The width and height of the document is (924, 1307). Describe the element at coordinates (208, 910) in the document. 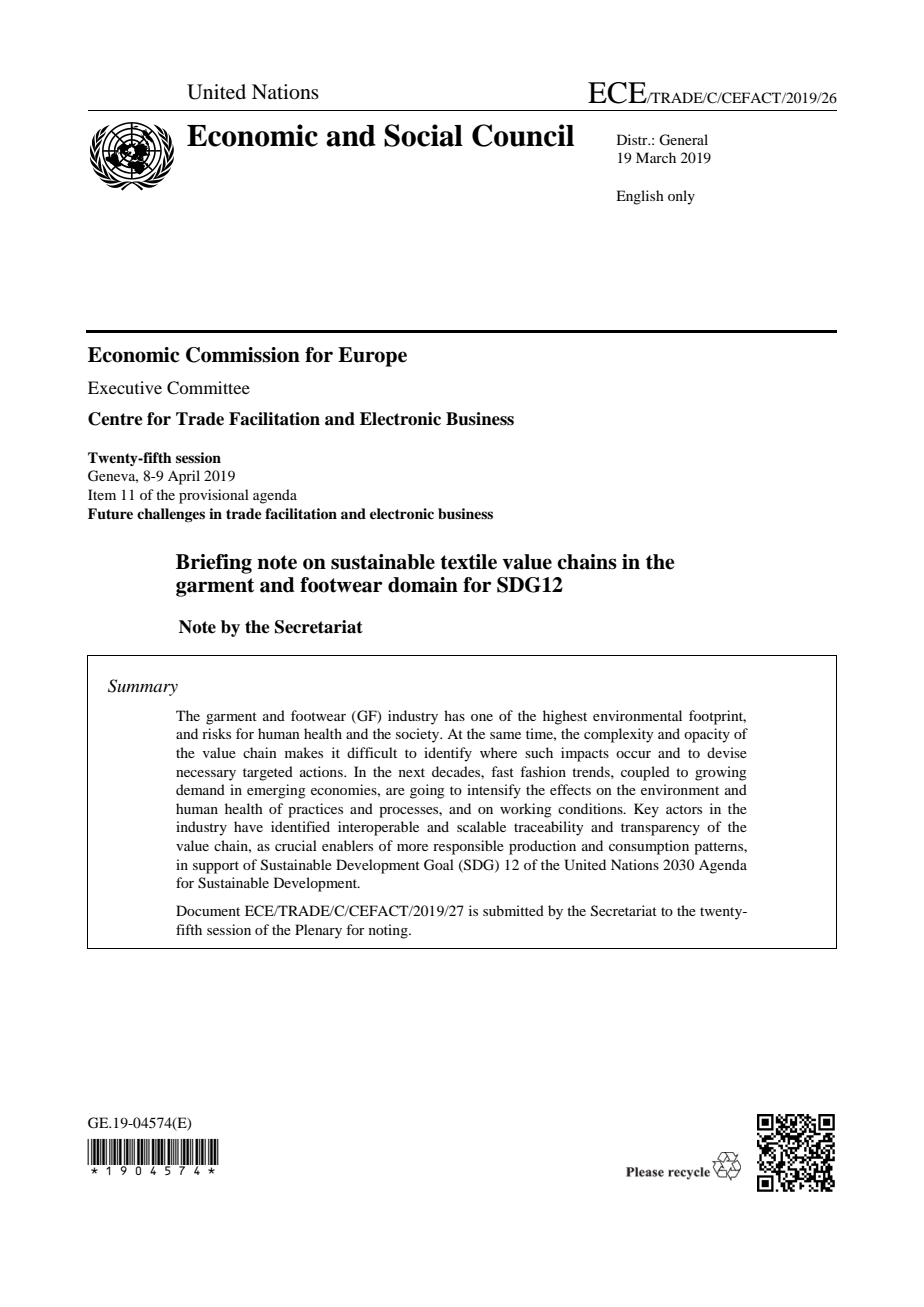

I see `Document` at that location.
